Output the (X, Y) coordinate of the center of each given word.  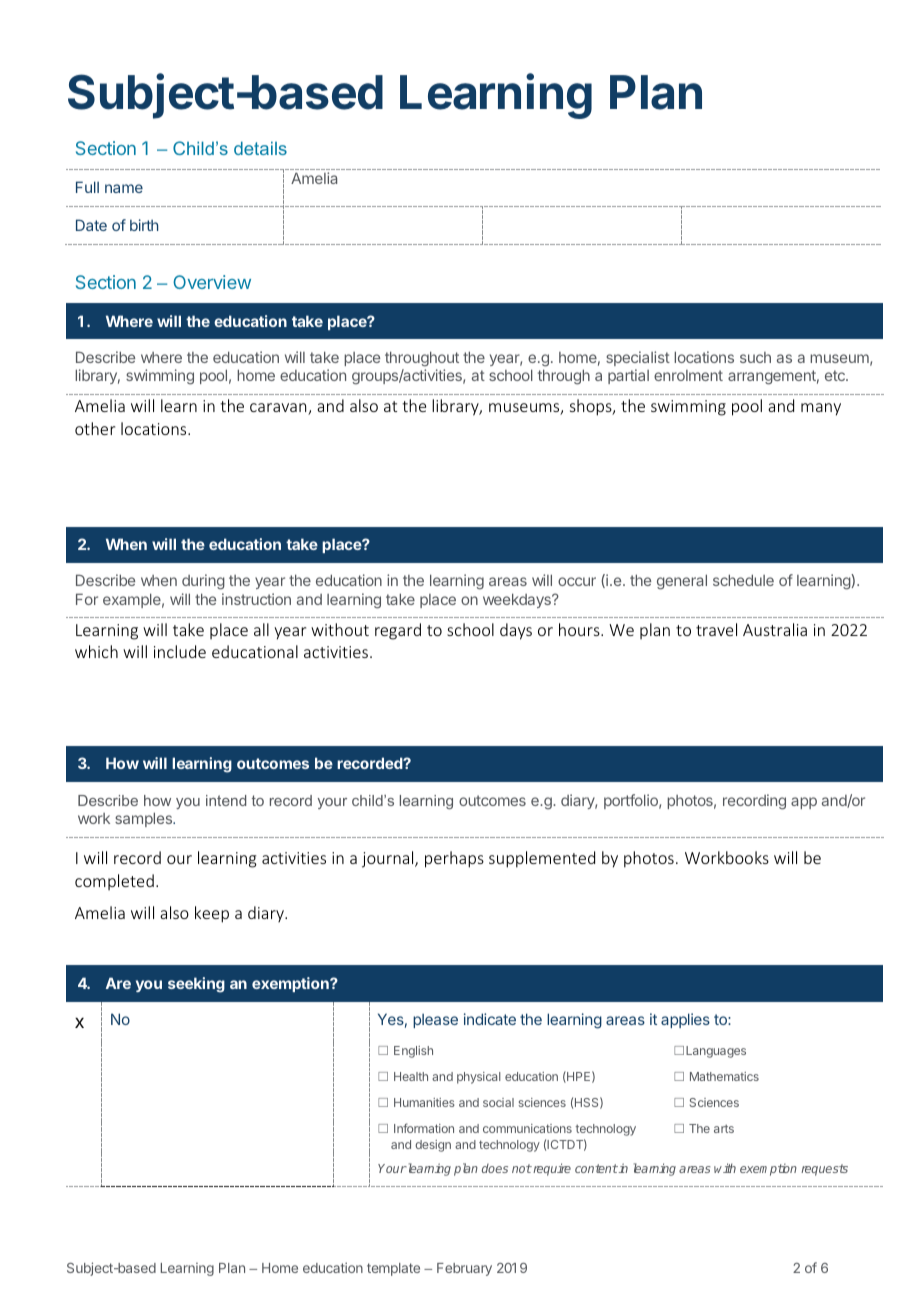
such (755, 357)
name (124, 188)
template (393, 1269)
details (260, 148)
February (464, 1269)
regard (398, 631)
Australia (775, 629)
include (180, 651)
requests (824, 1170)
